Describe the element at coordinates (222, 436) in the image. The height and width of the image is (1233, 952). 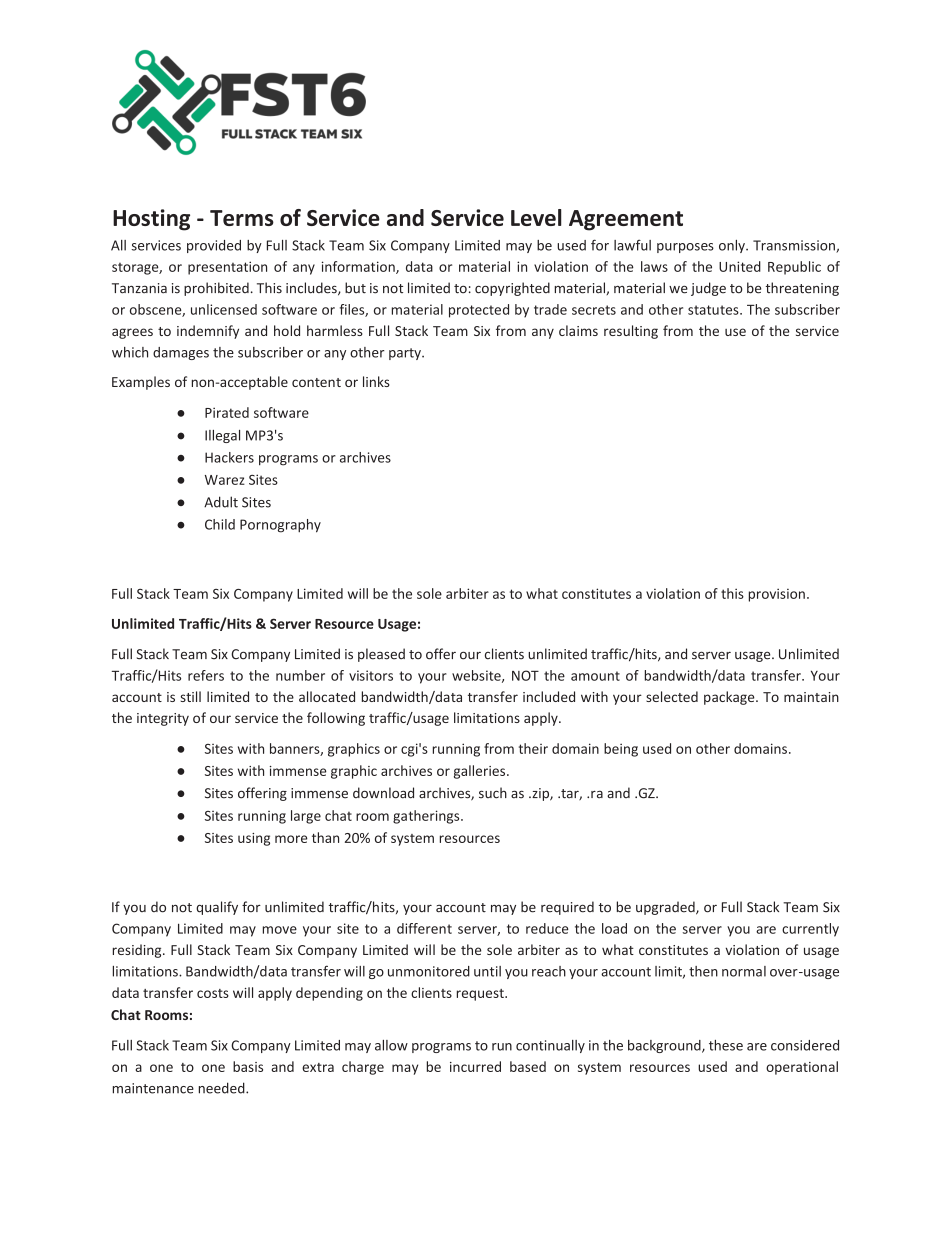
I see `Illegal` at that location.
